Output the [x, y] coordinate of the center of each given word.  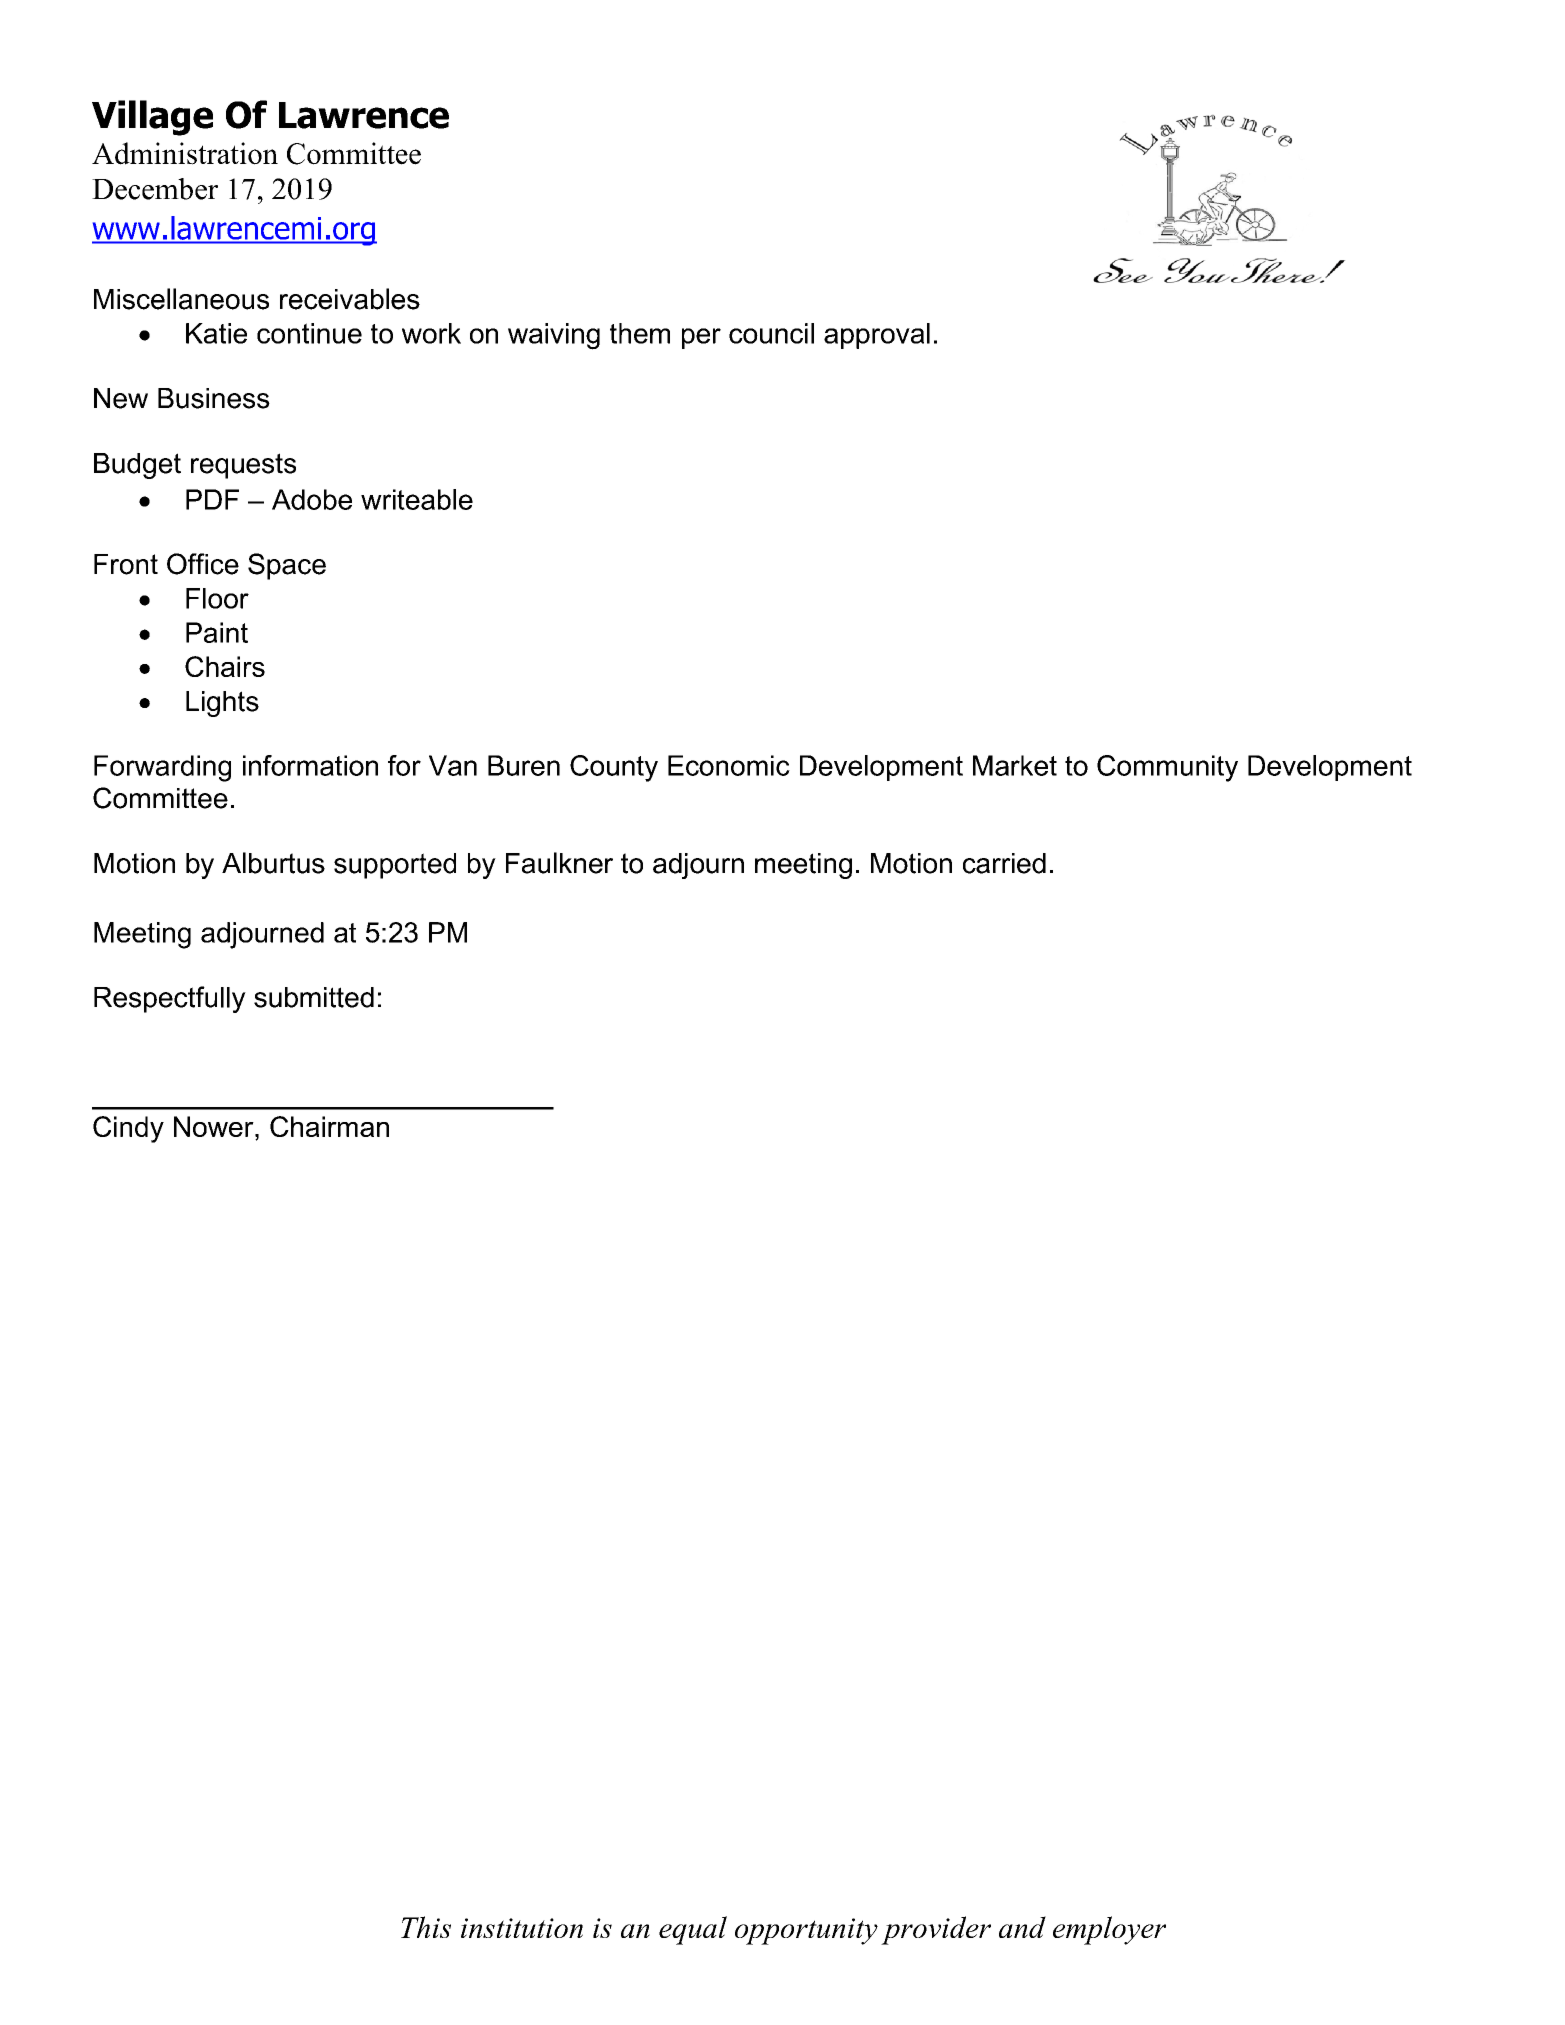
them [640, 333]
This [426, 1927]
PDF [212, 499]
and [1022, 1927]
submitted [314, 997]
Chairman [329, 1126]
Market [1015, 765]
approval [877, 336]
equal [693, 1930]
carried [1004, 863]
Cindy [128, 1129]
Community [1167, 768]
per [701, 338]
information [310, 765]
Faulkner [559, 863]
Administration [185, 153]
